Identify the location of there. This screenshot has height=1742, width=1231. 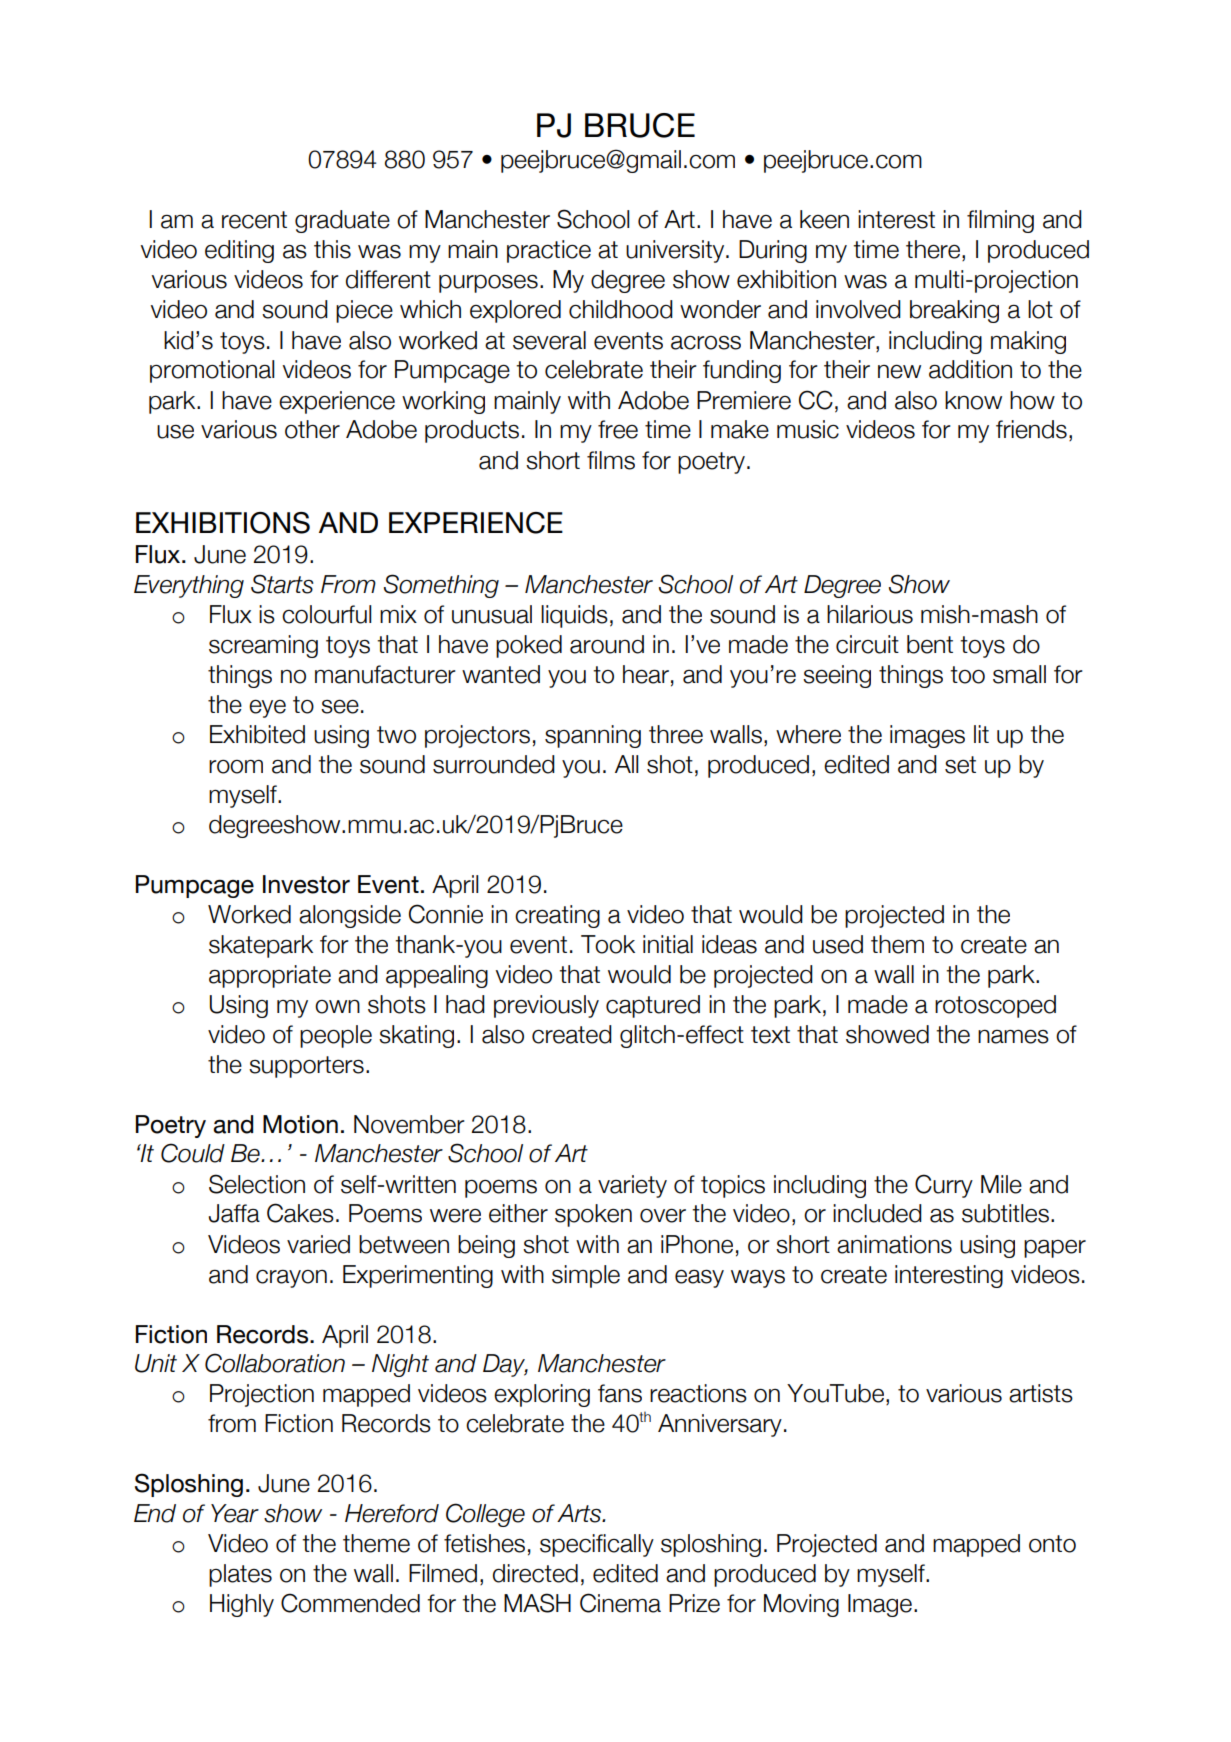
(933, 249).
